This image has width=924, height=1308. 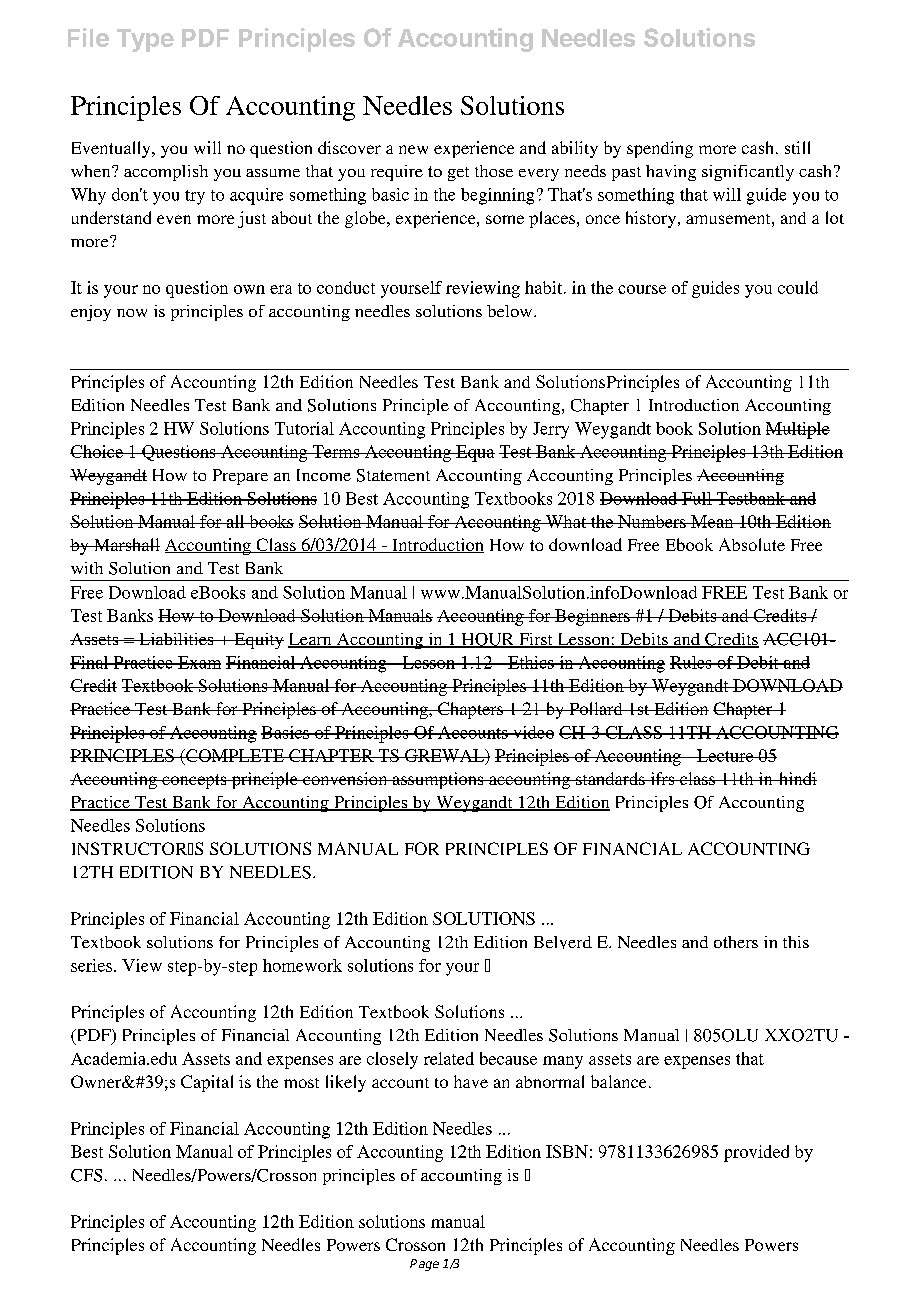 I want to click on Page, so click(x=424, y=1265).
